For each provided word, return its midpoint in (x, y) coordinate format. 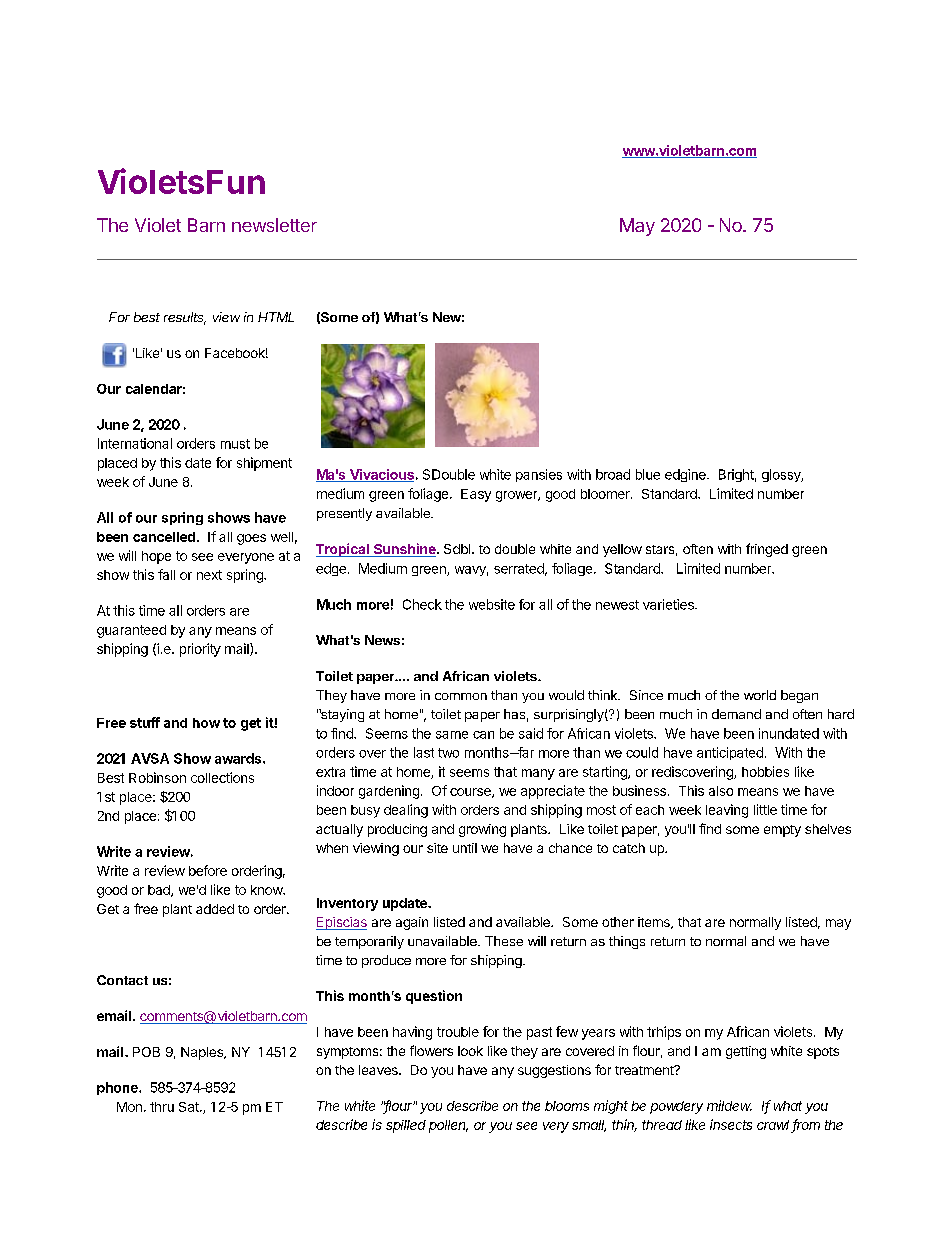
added (215, 909)
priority (200, 650)
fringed (767, 550)
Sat (190, 1107)
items (655, 923)
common (461, 696)
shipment (264, 464)
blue (648, 474)
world (760, 695)
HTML (276, 317)
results (185, 318)
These (504, 941)
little (765, 809)
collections (222, 777)
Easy (476, 495)
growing (482, 830)
